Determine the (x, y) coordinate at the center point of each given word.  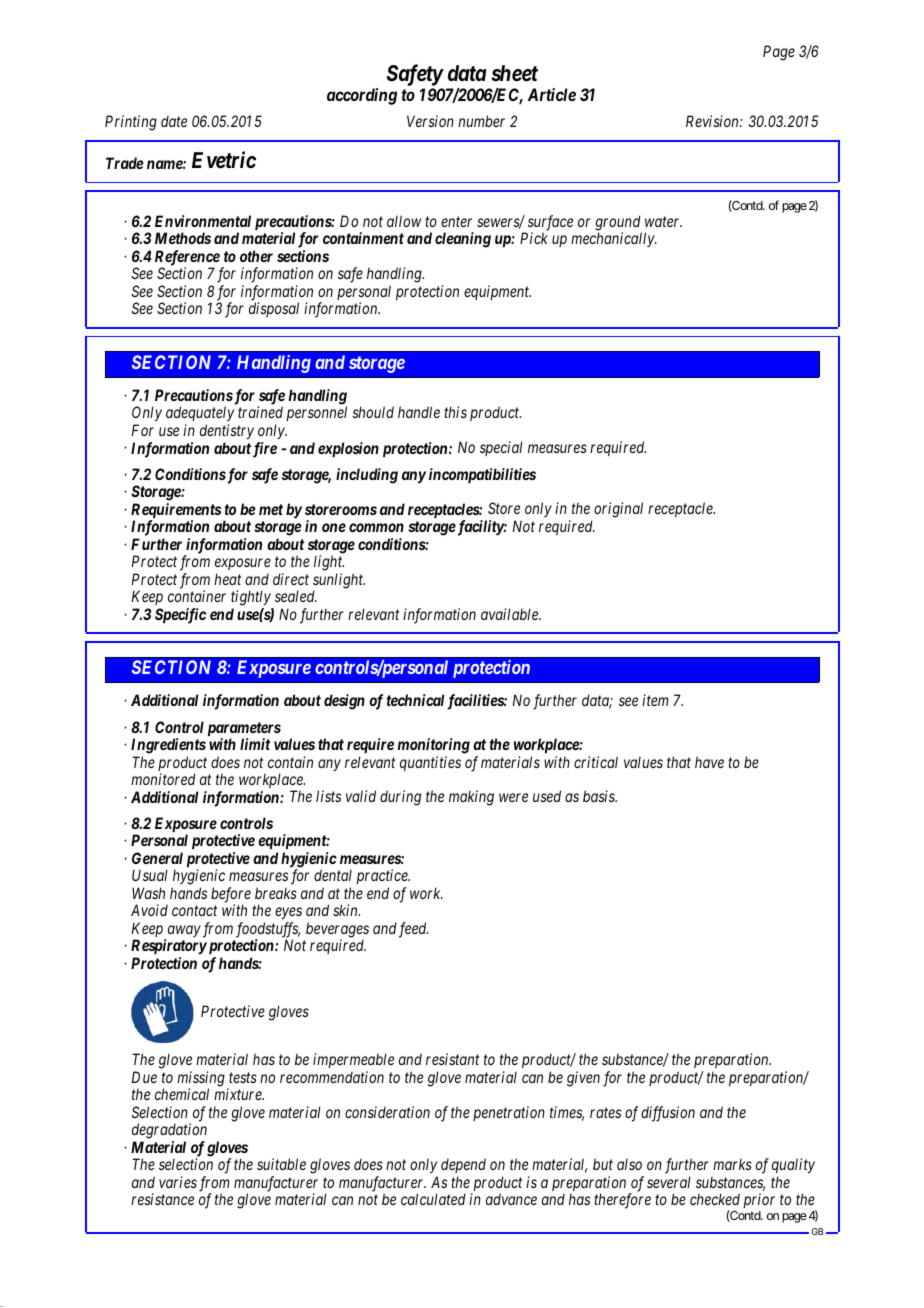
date (174, 121)
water (663, 221)
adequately (200, 415)
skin (346, 910)
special (501, 448)
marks (732, 1164)
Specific (180, 616)
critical (596, 762)
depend (463, 1167)
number (481, 121)
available (511, 614)
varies (178, 1182)
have (709, 762)
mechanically (613, 239)
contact (194, 911)
